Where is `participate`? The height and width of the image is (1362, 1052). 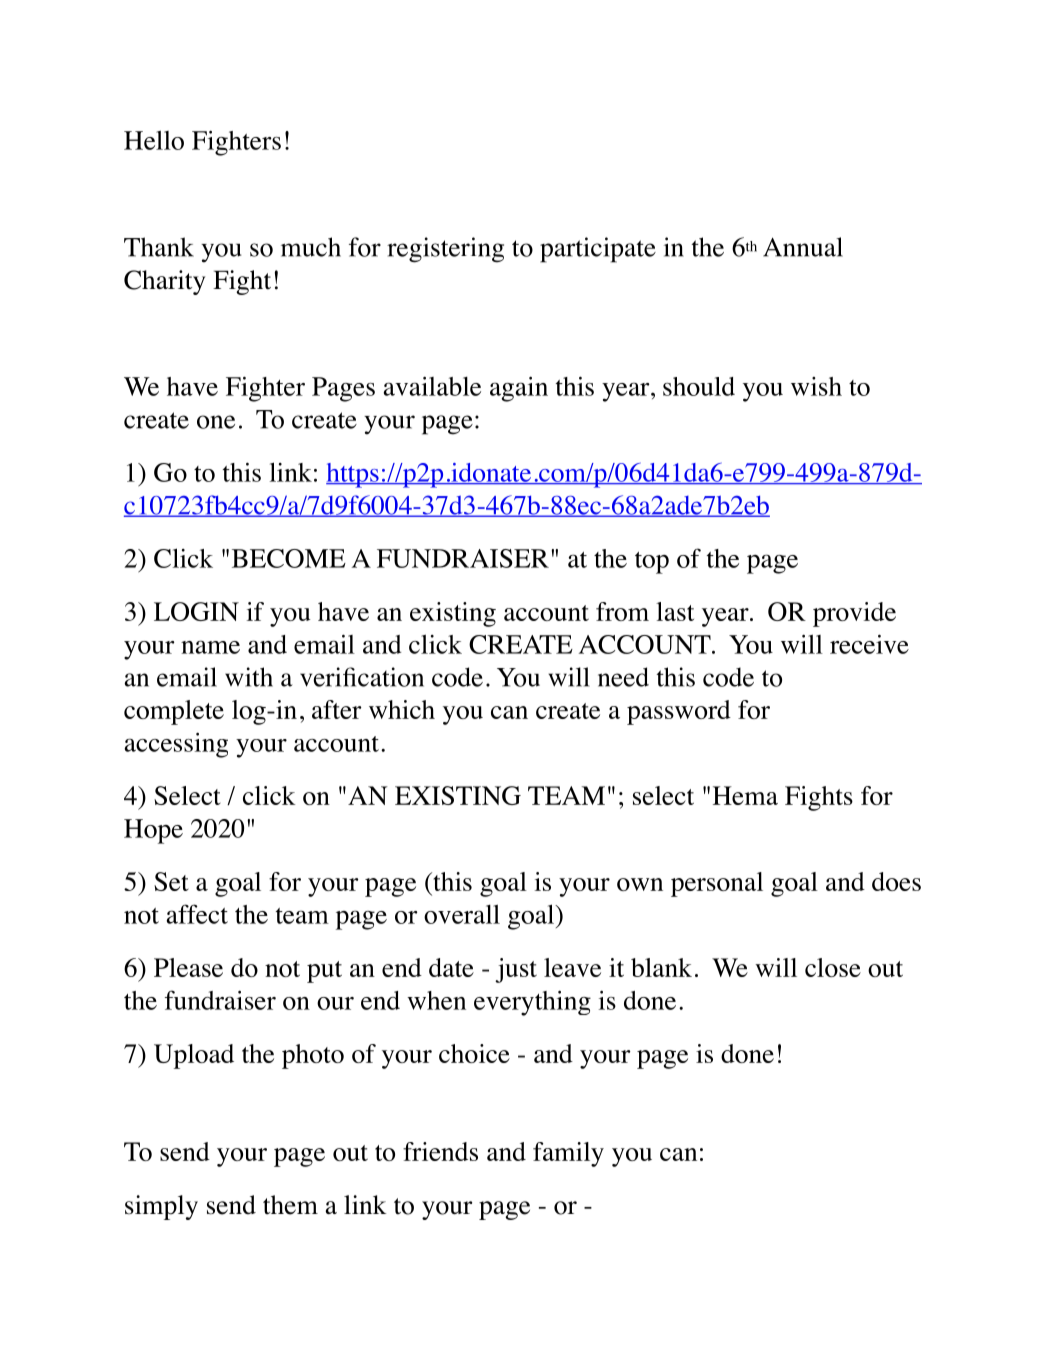 participate is located at coordinates (598, 250).
